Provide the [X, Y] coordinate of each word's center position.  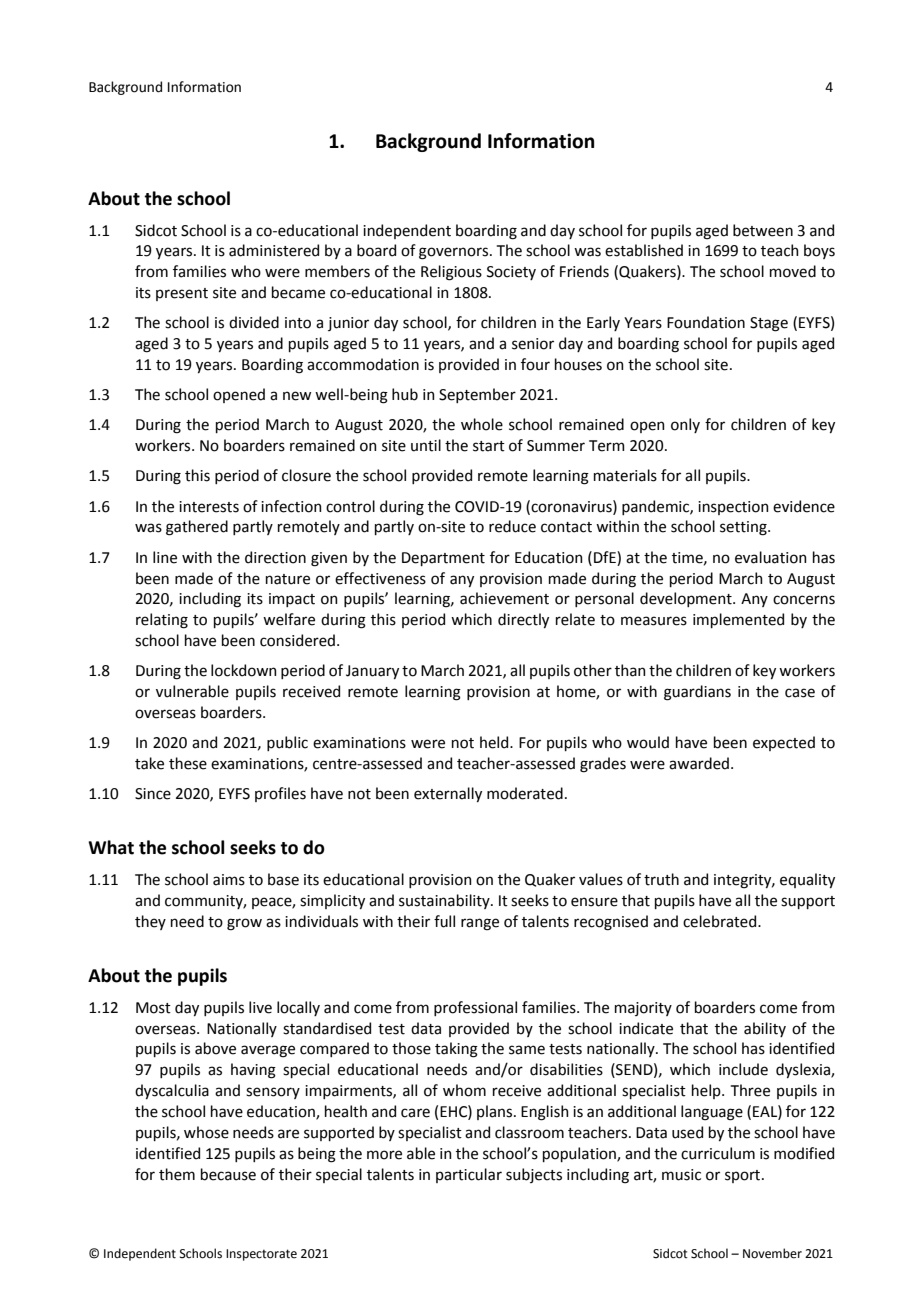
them [177, 1174]
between [763, 230]
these [188, 763]
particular [469, 1175]
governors [455, 253]
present [182, 294]
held [495, 742]
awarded [699, 763]
